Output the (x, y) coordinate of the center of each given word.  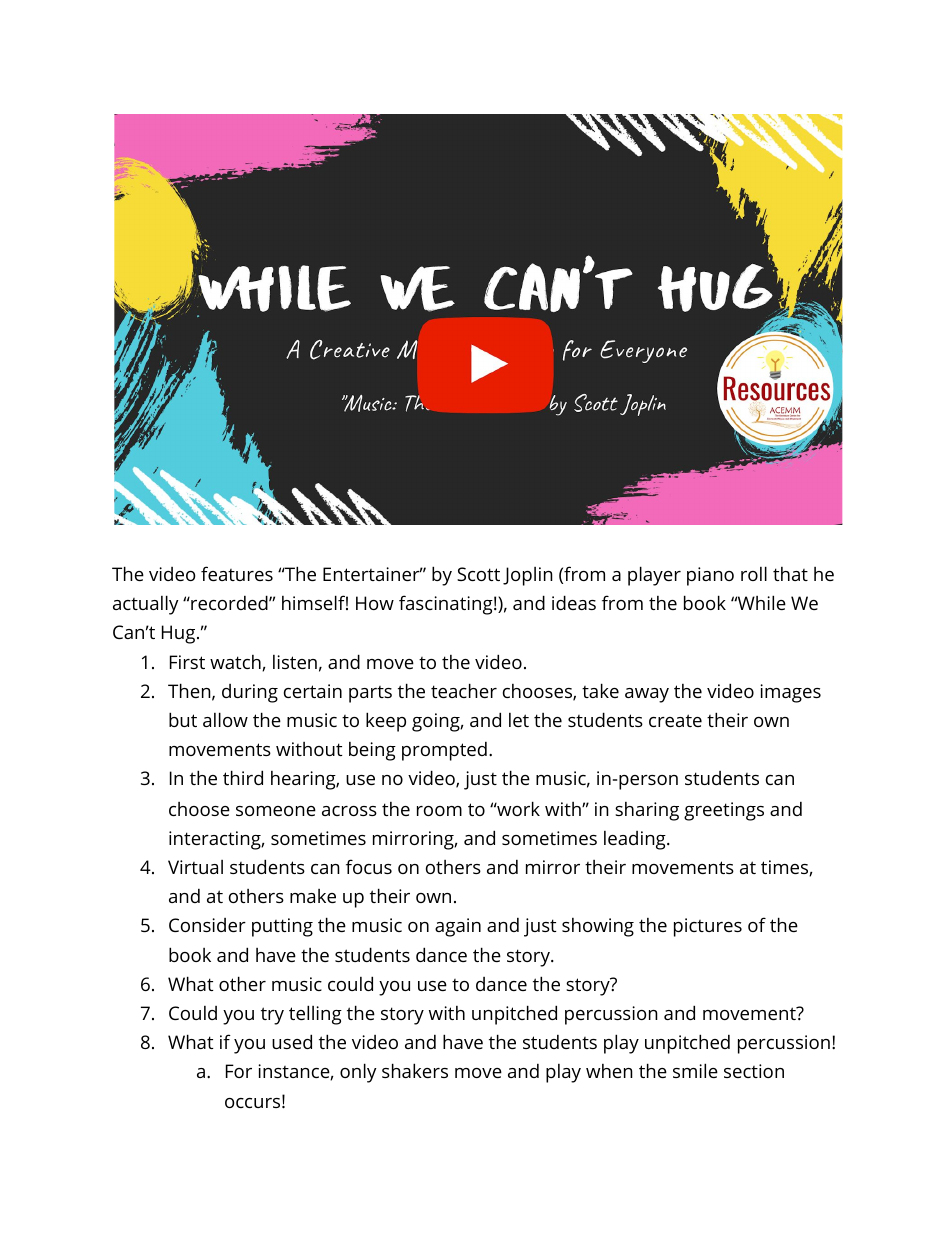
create (675, 720)
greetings (724, 811)
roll (754, 573)
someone (276, 811)
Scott (478, 574)
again (458, 927)
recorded (229, 602)
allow (225, 719)
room (439, 811)
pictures (708, 927)
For (239, 1071)
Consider (207, 925)
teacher (464, 690)
